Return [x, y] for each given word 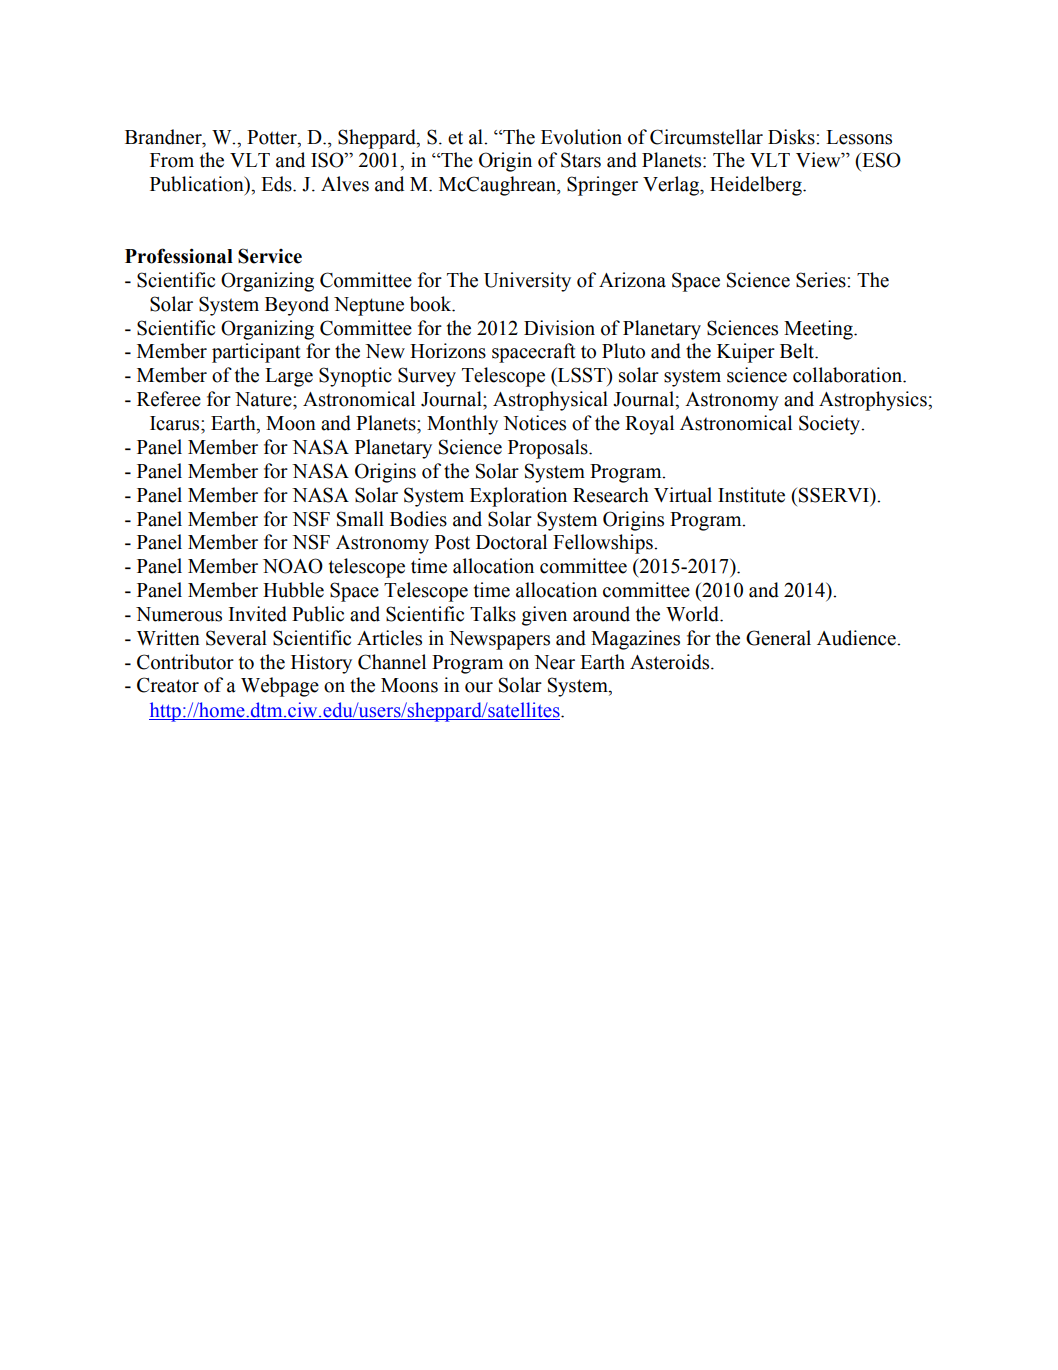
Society [831, 425]
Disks [792, 137]
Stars [581, 160]
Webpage [280, 687]
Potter [273, 137]
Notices [534, 423]
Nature [264, 399]
